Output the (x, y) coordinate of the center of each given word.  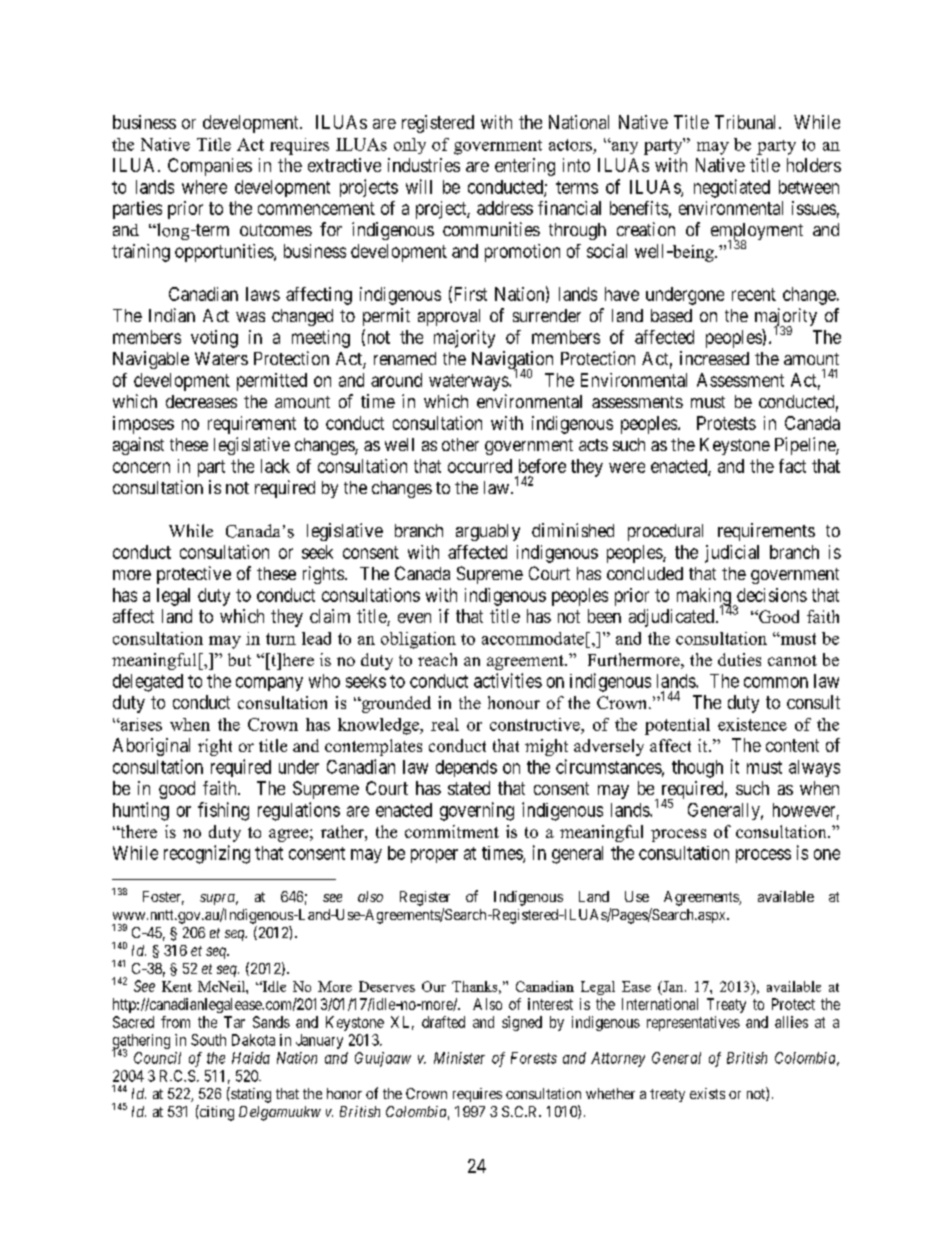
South (208, 1040)
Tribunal (747, 122)
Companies (210, 167)
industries (424, 165)
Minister (459, 1058)
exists (707, 1093)
